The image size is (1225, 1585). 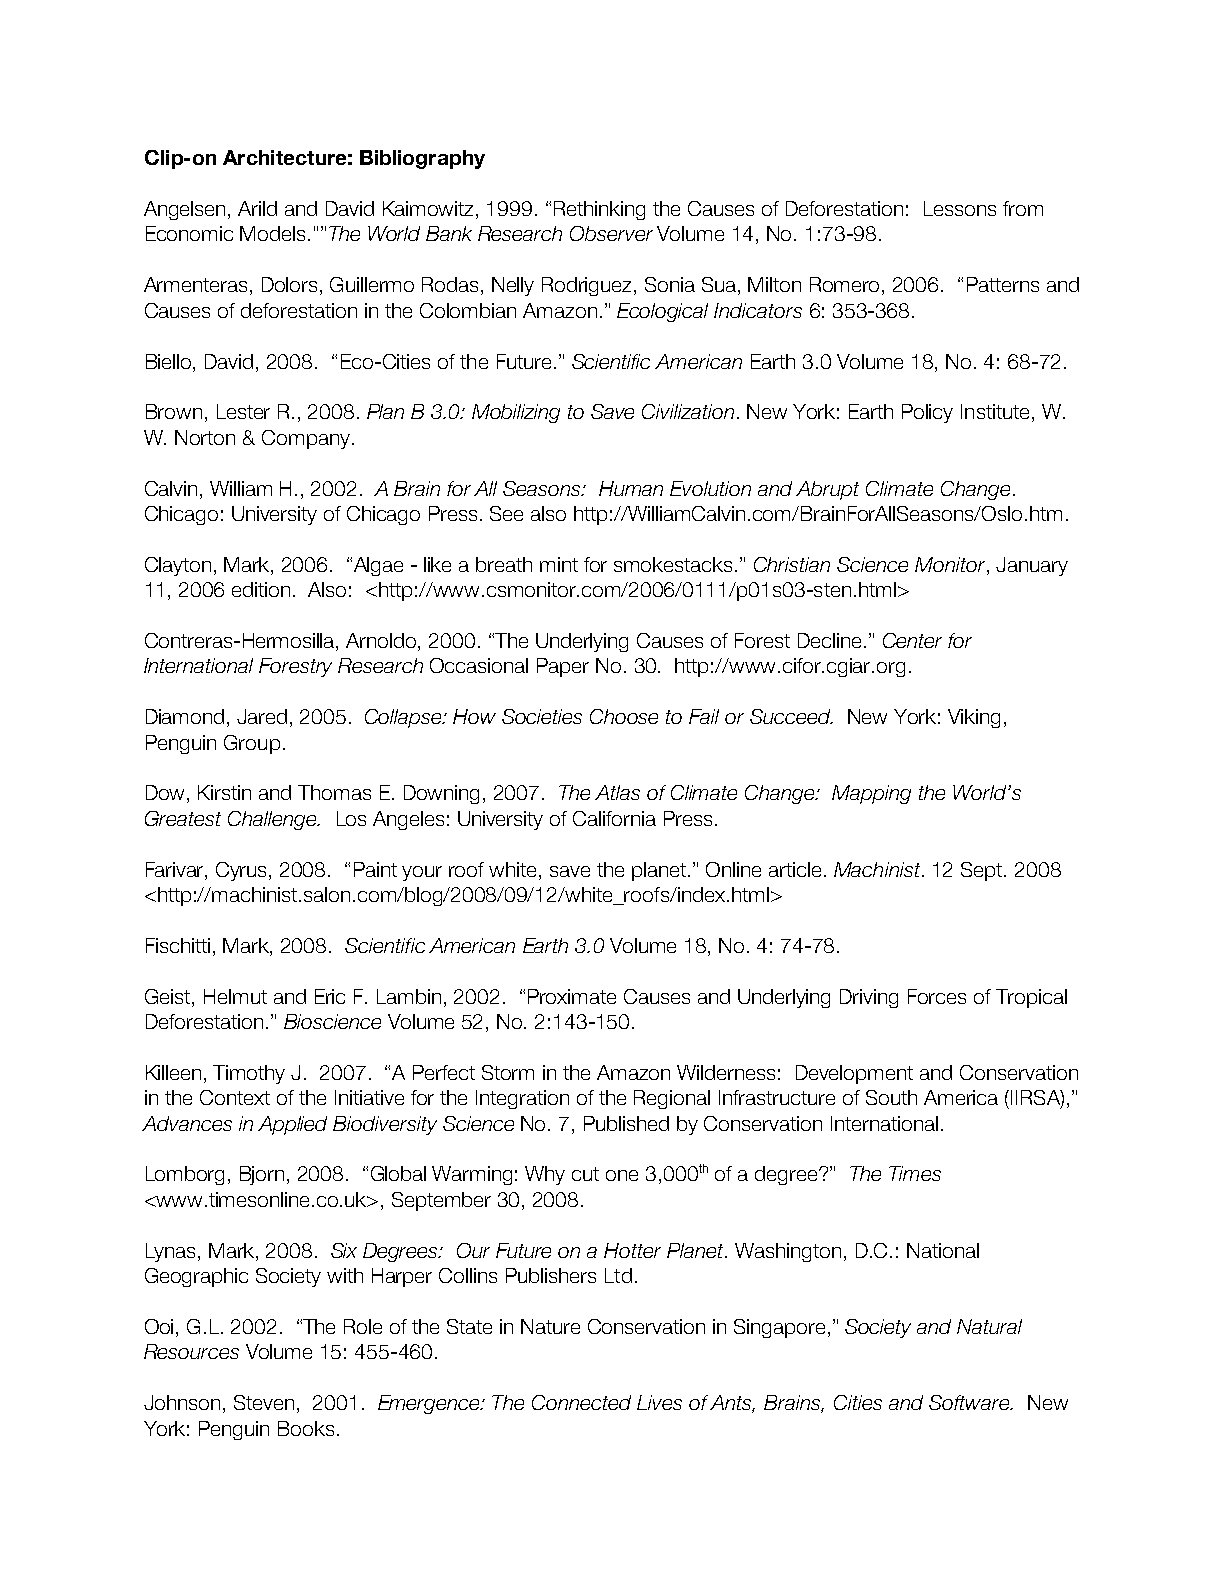 I want to click on Arild, so click(x=257, y=208).
